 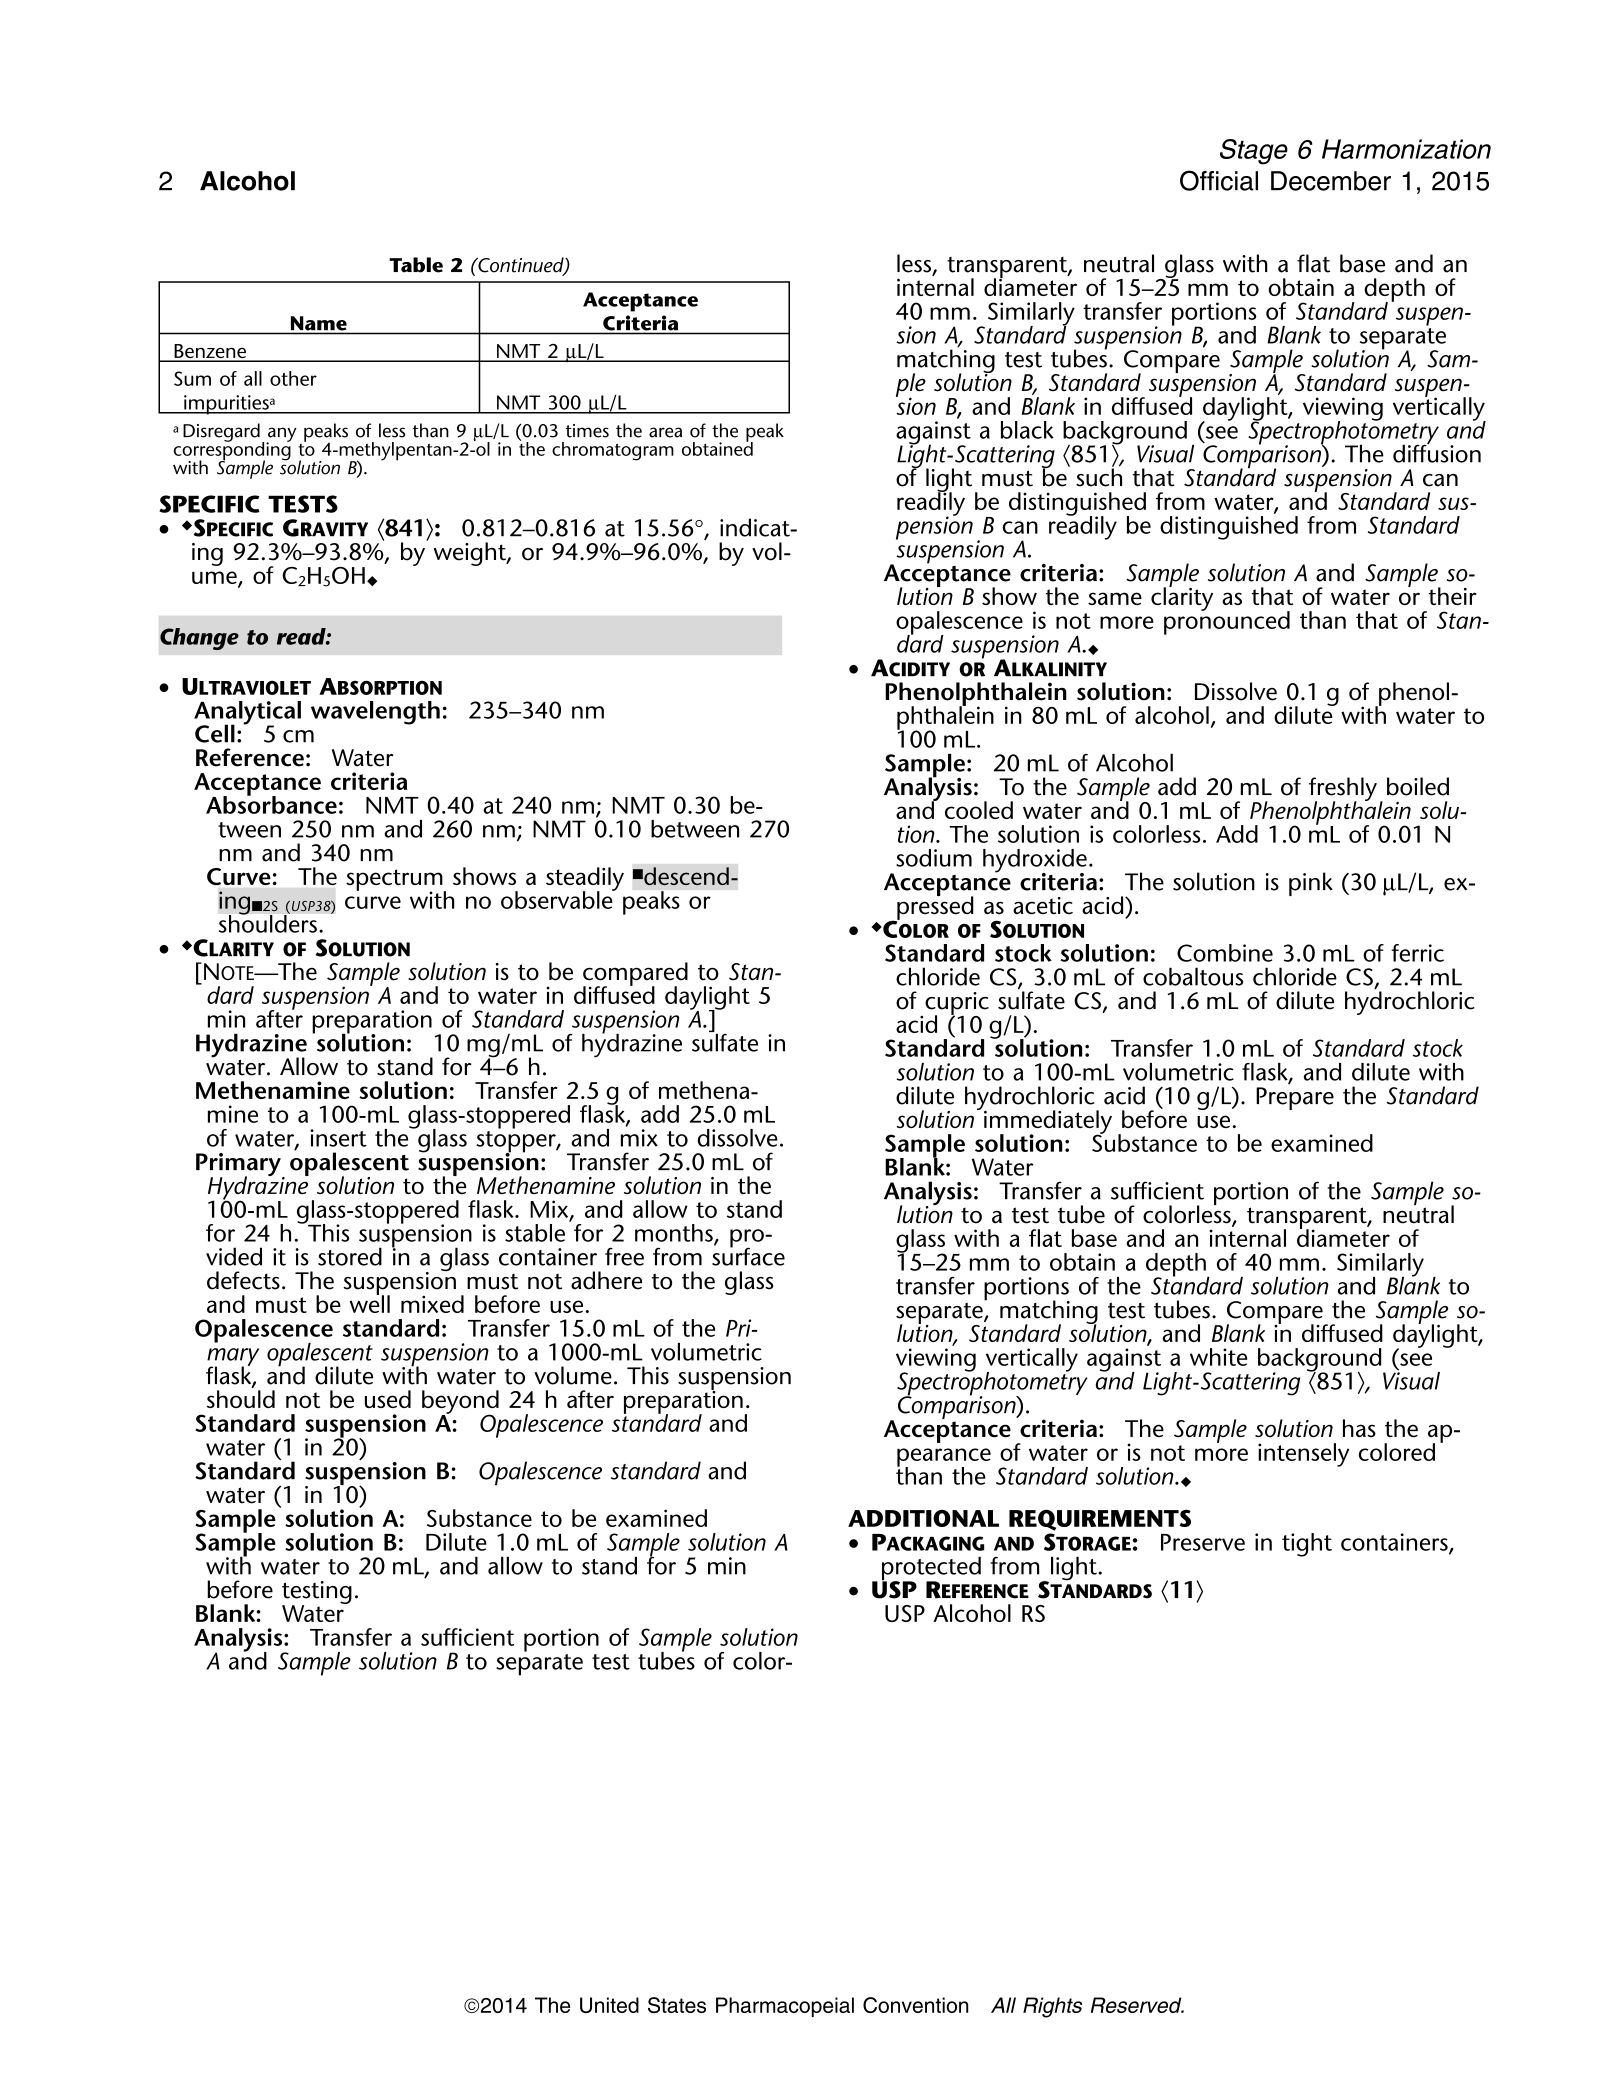 I want to click on insert, so click(x=338, y=1138).
